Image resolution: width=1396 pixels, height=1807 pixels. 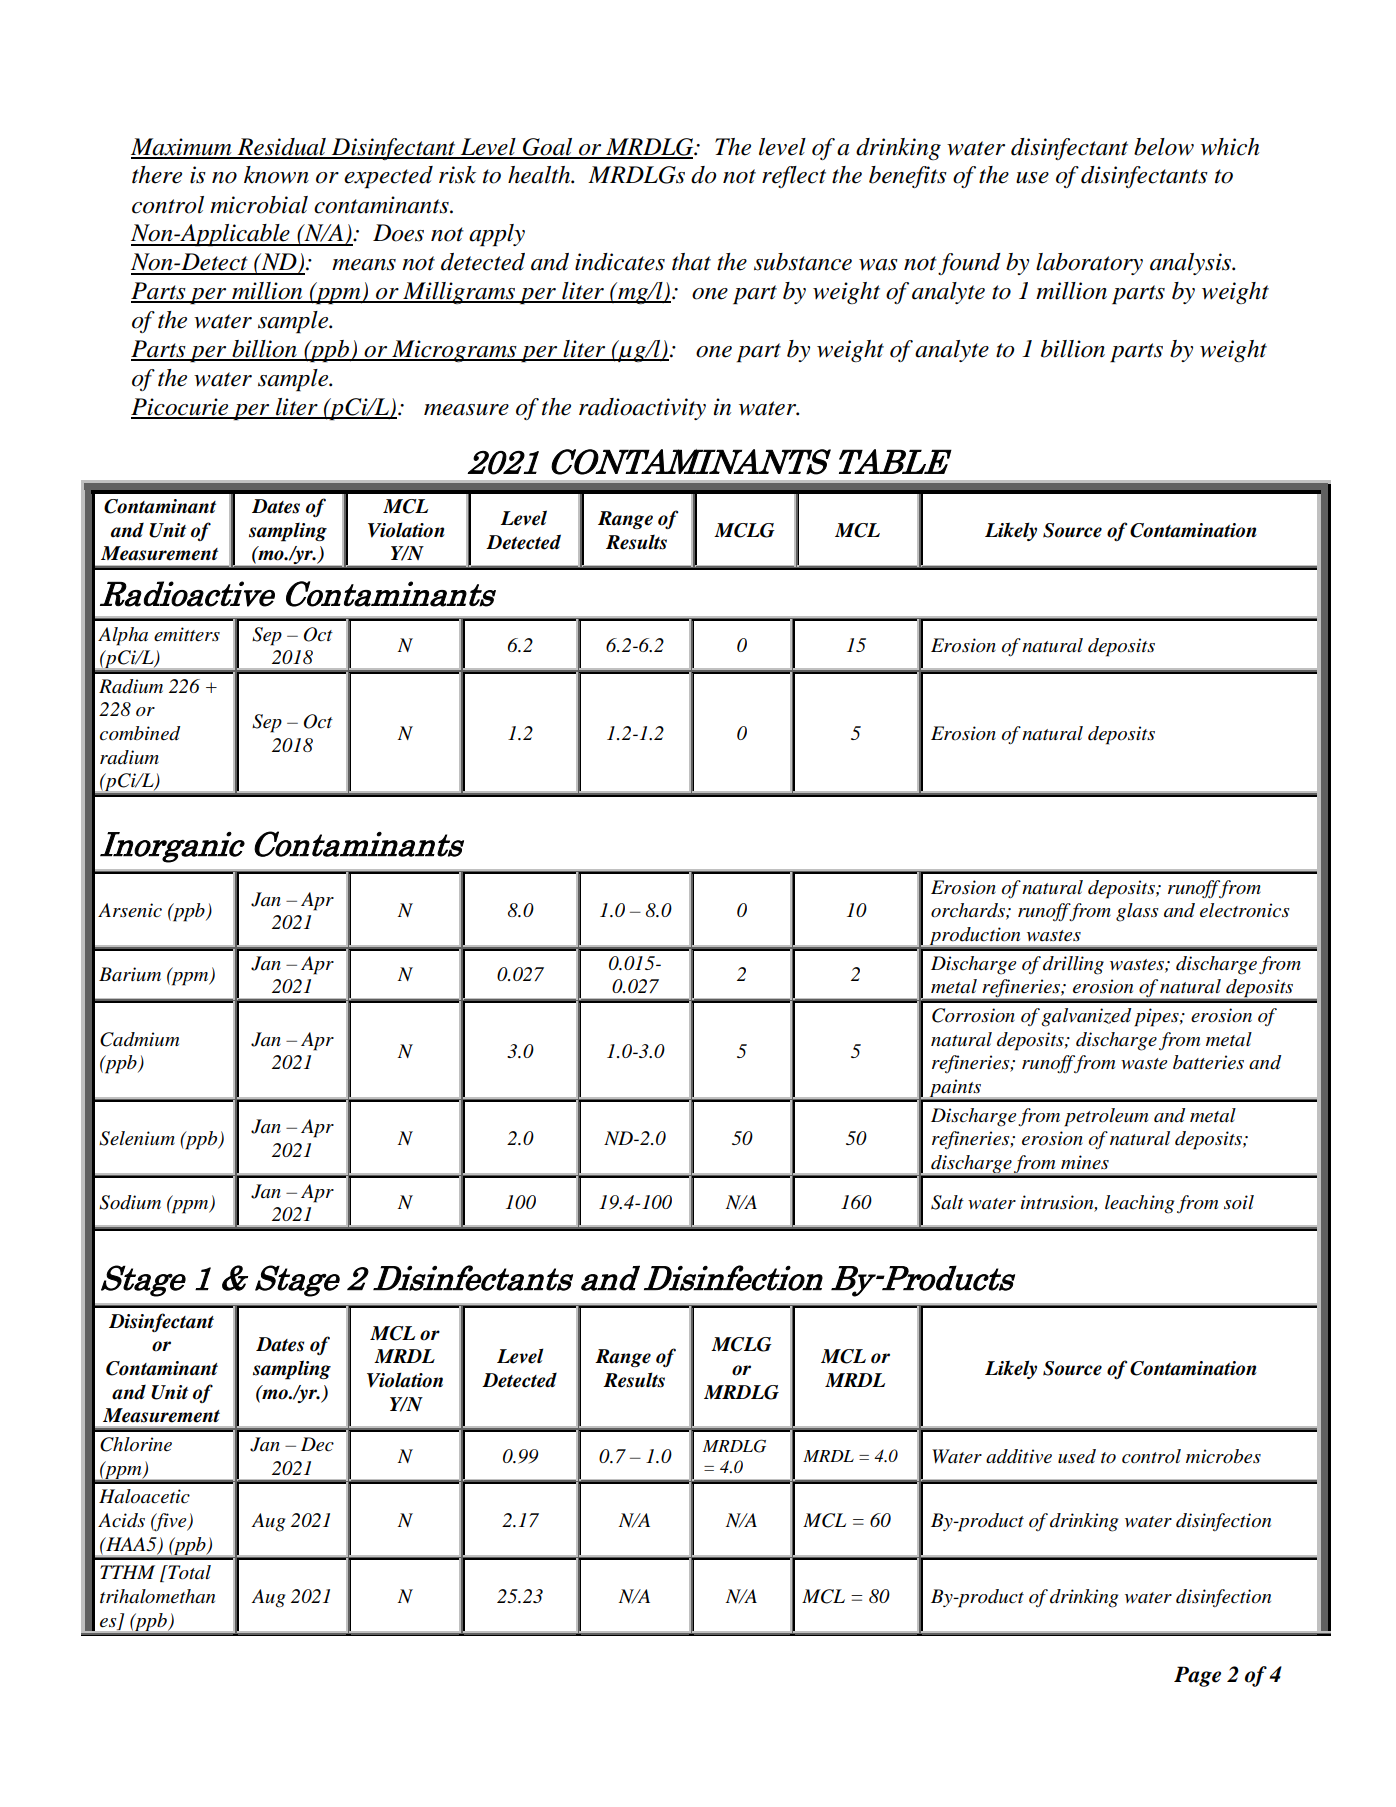 I want to click on radioactivity, so click(x=642, y=409).
